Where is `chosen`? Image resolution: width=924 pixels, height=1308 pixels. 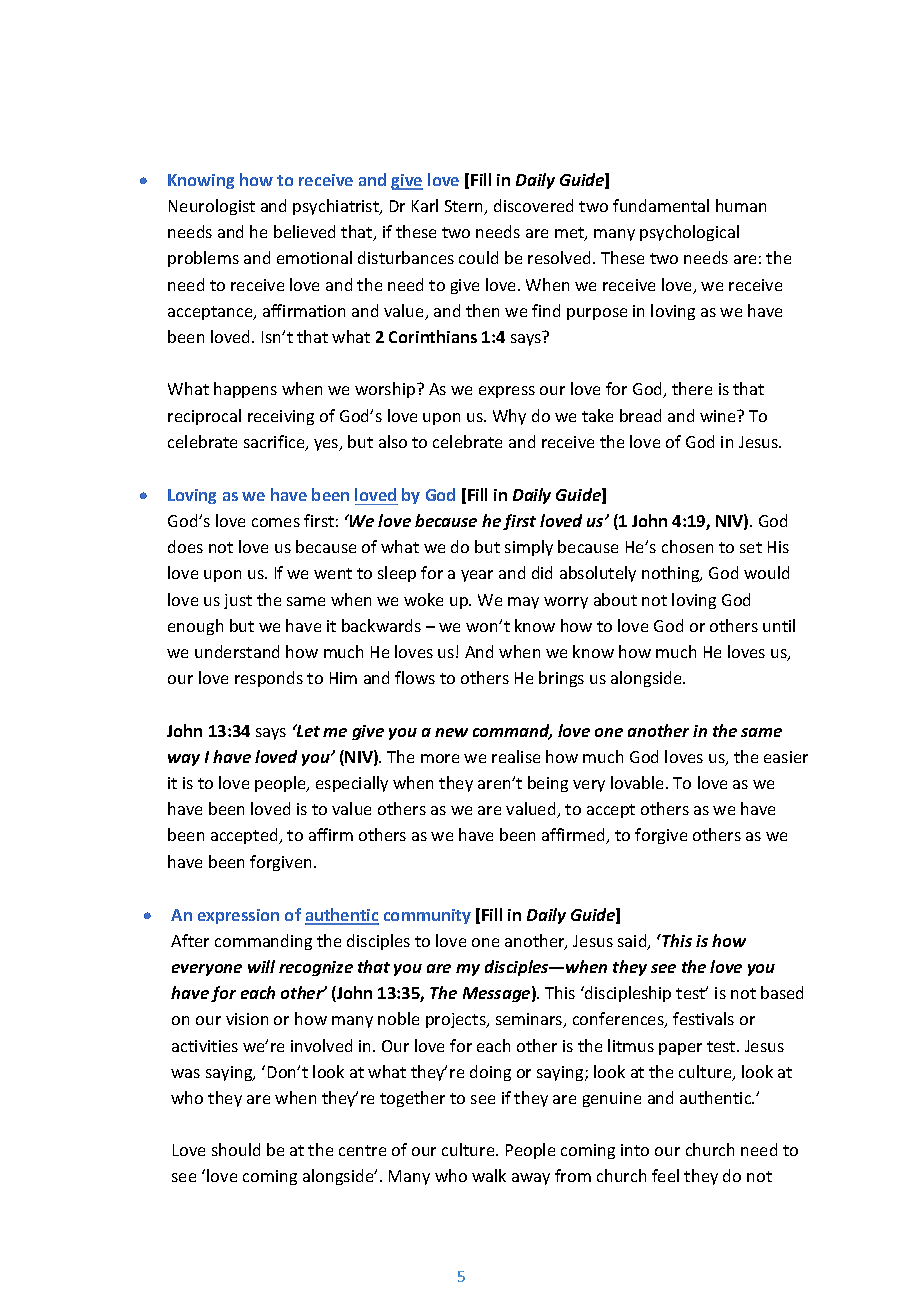
chosen is located at coordinates (687, 546).
